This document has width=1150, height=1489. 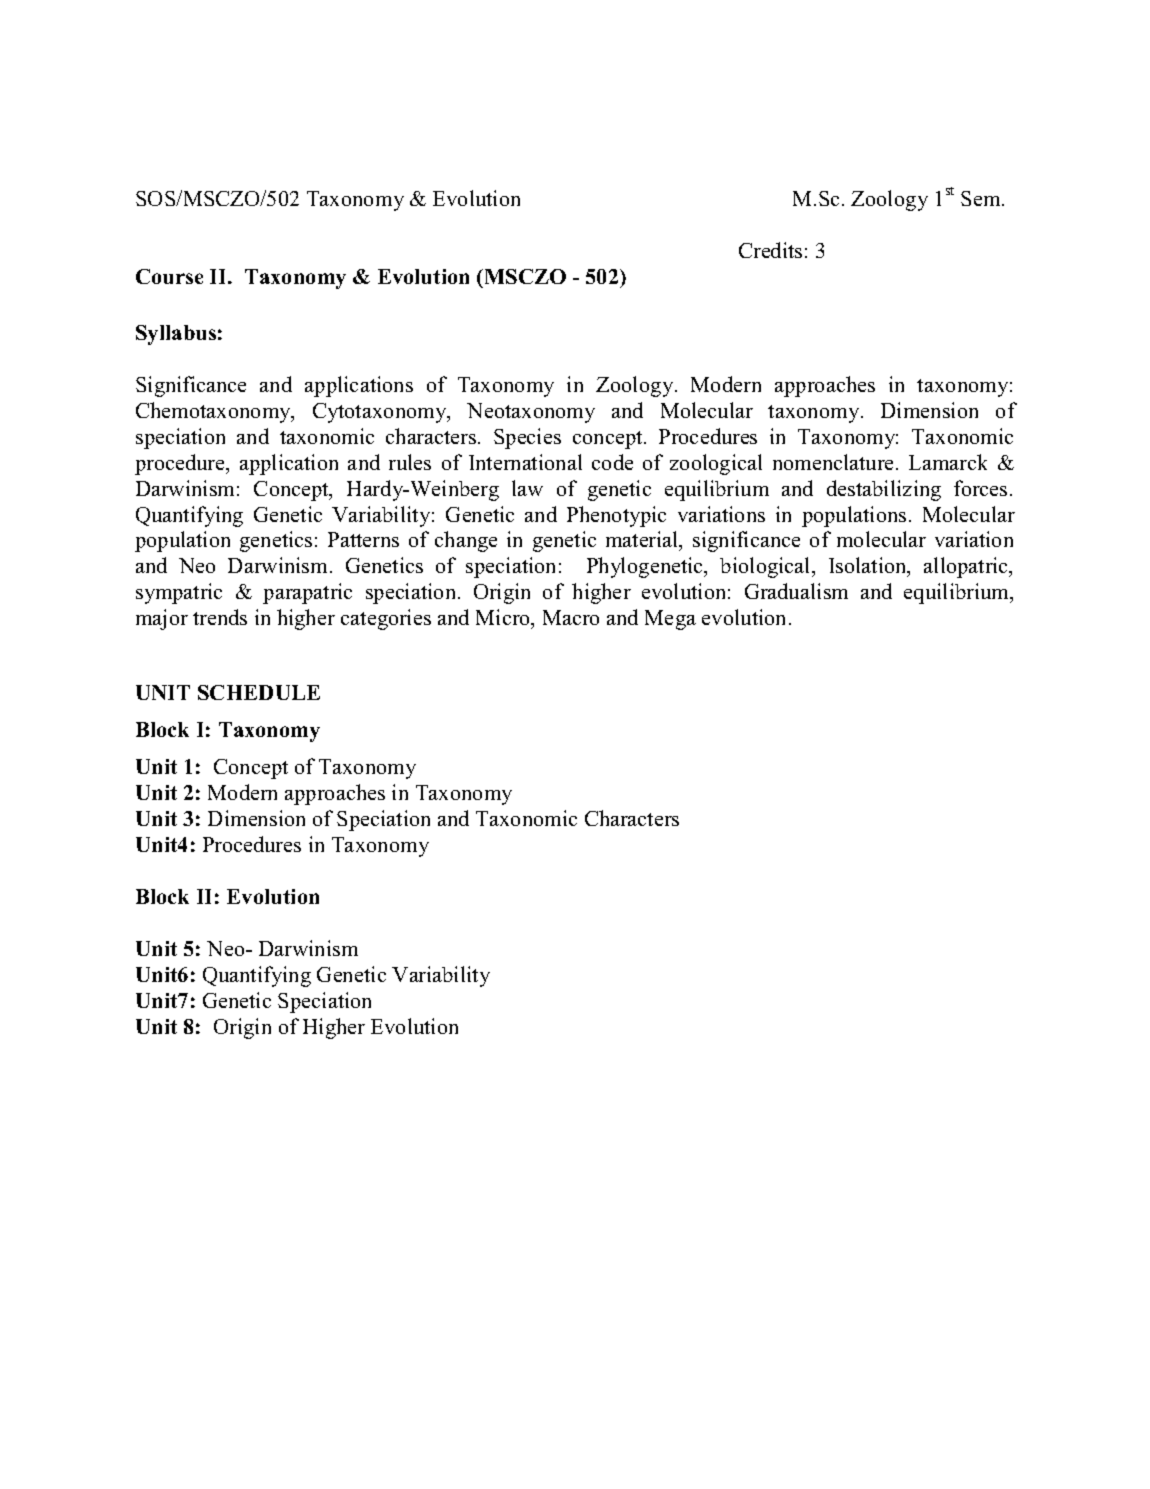 I want to click on Phenotypic, so click(x=616, y=516).
